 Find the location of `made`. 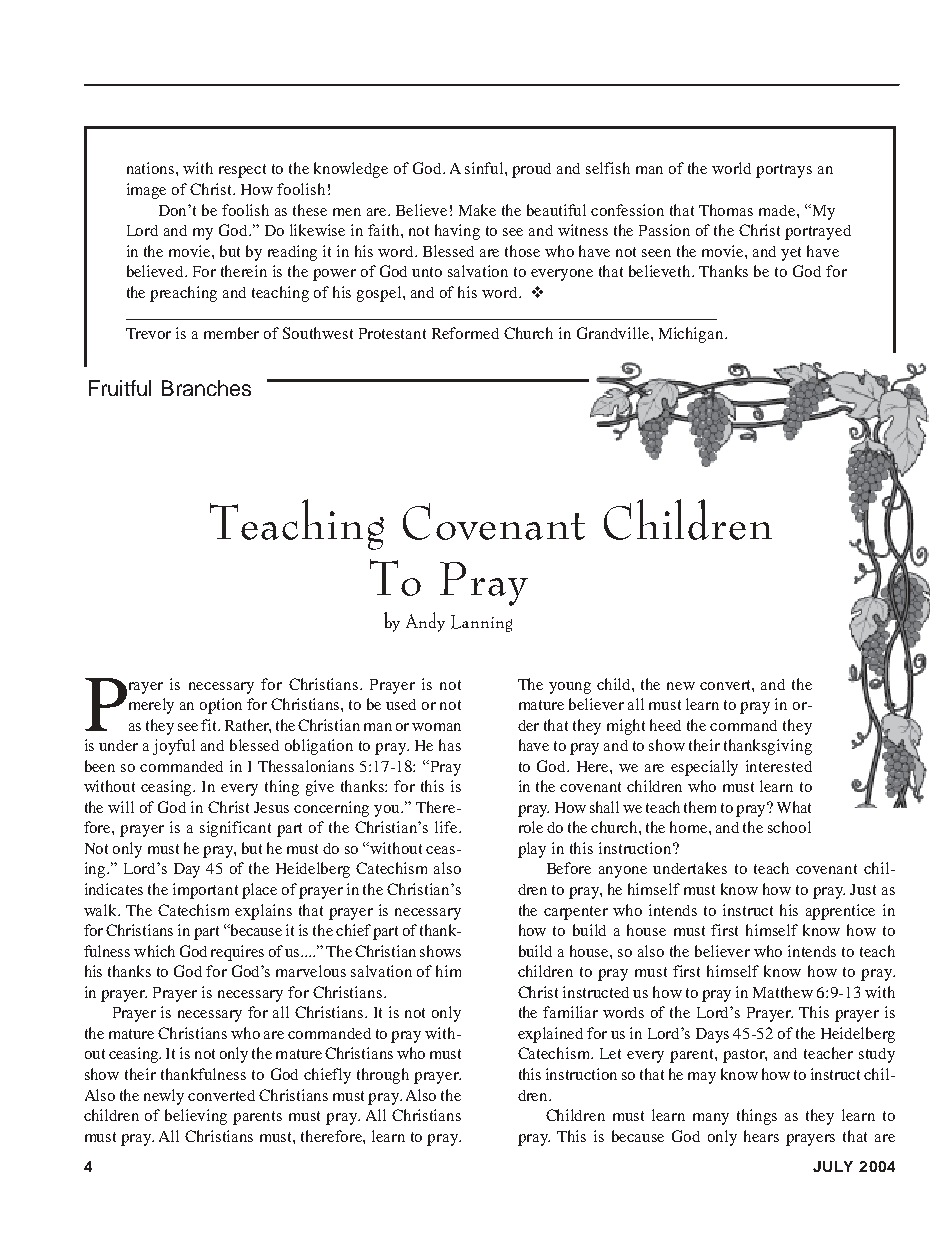

made is located at coordinates (778, 210).
